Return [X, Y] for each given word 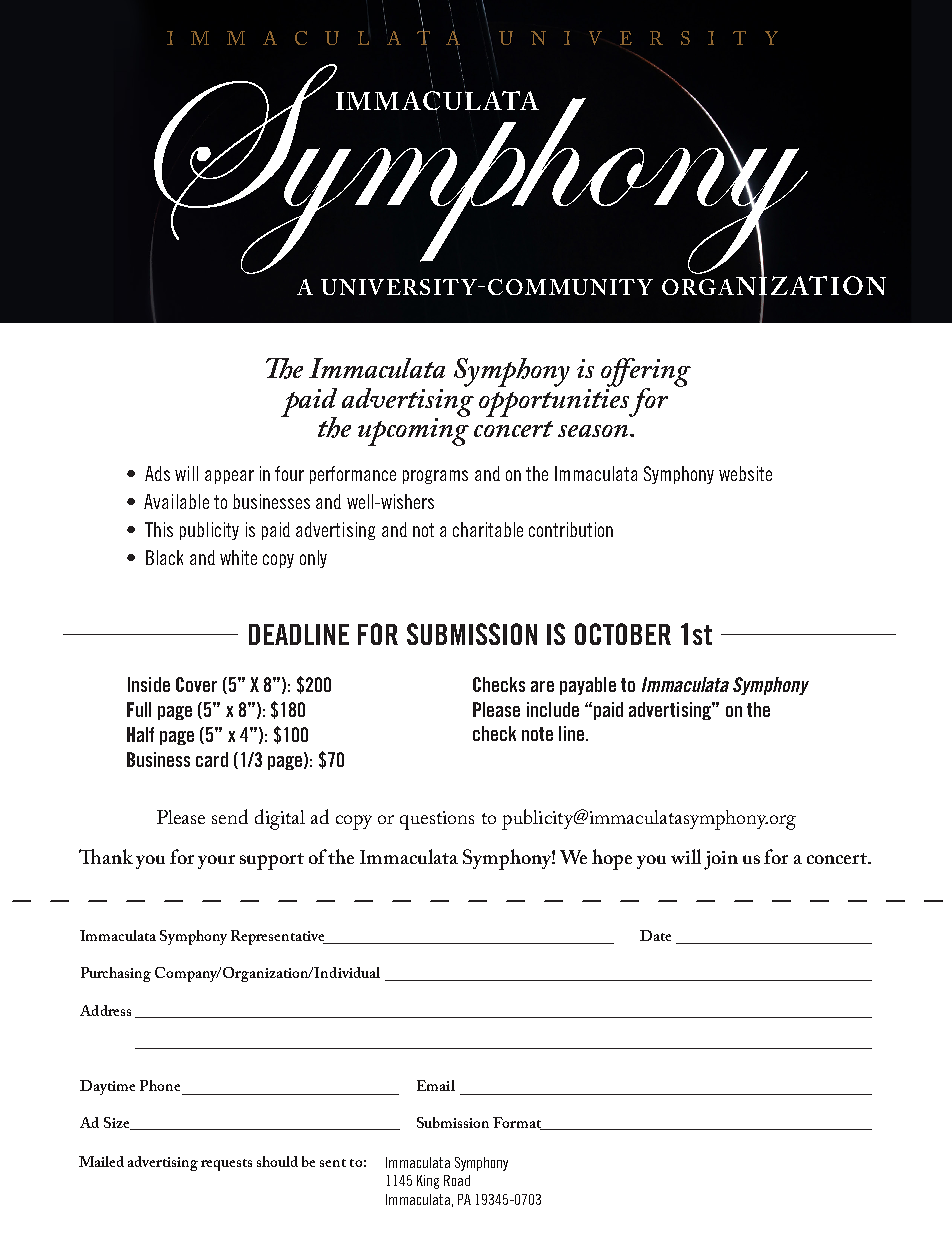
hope [612, 859]
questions [437, 820]
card [212, 759]
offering [646, 373]
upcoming [413, 431]
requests [226, 1165]
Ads [157, 473]
